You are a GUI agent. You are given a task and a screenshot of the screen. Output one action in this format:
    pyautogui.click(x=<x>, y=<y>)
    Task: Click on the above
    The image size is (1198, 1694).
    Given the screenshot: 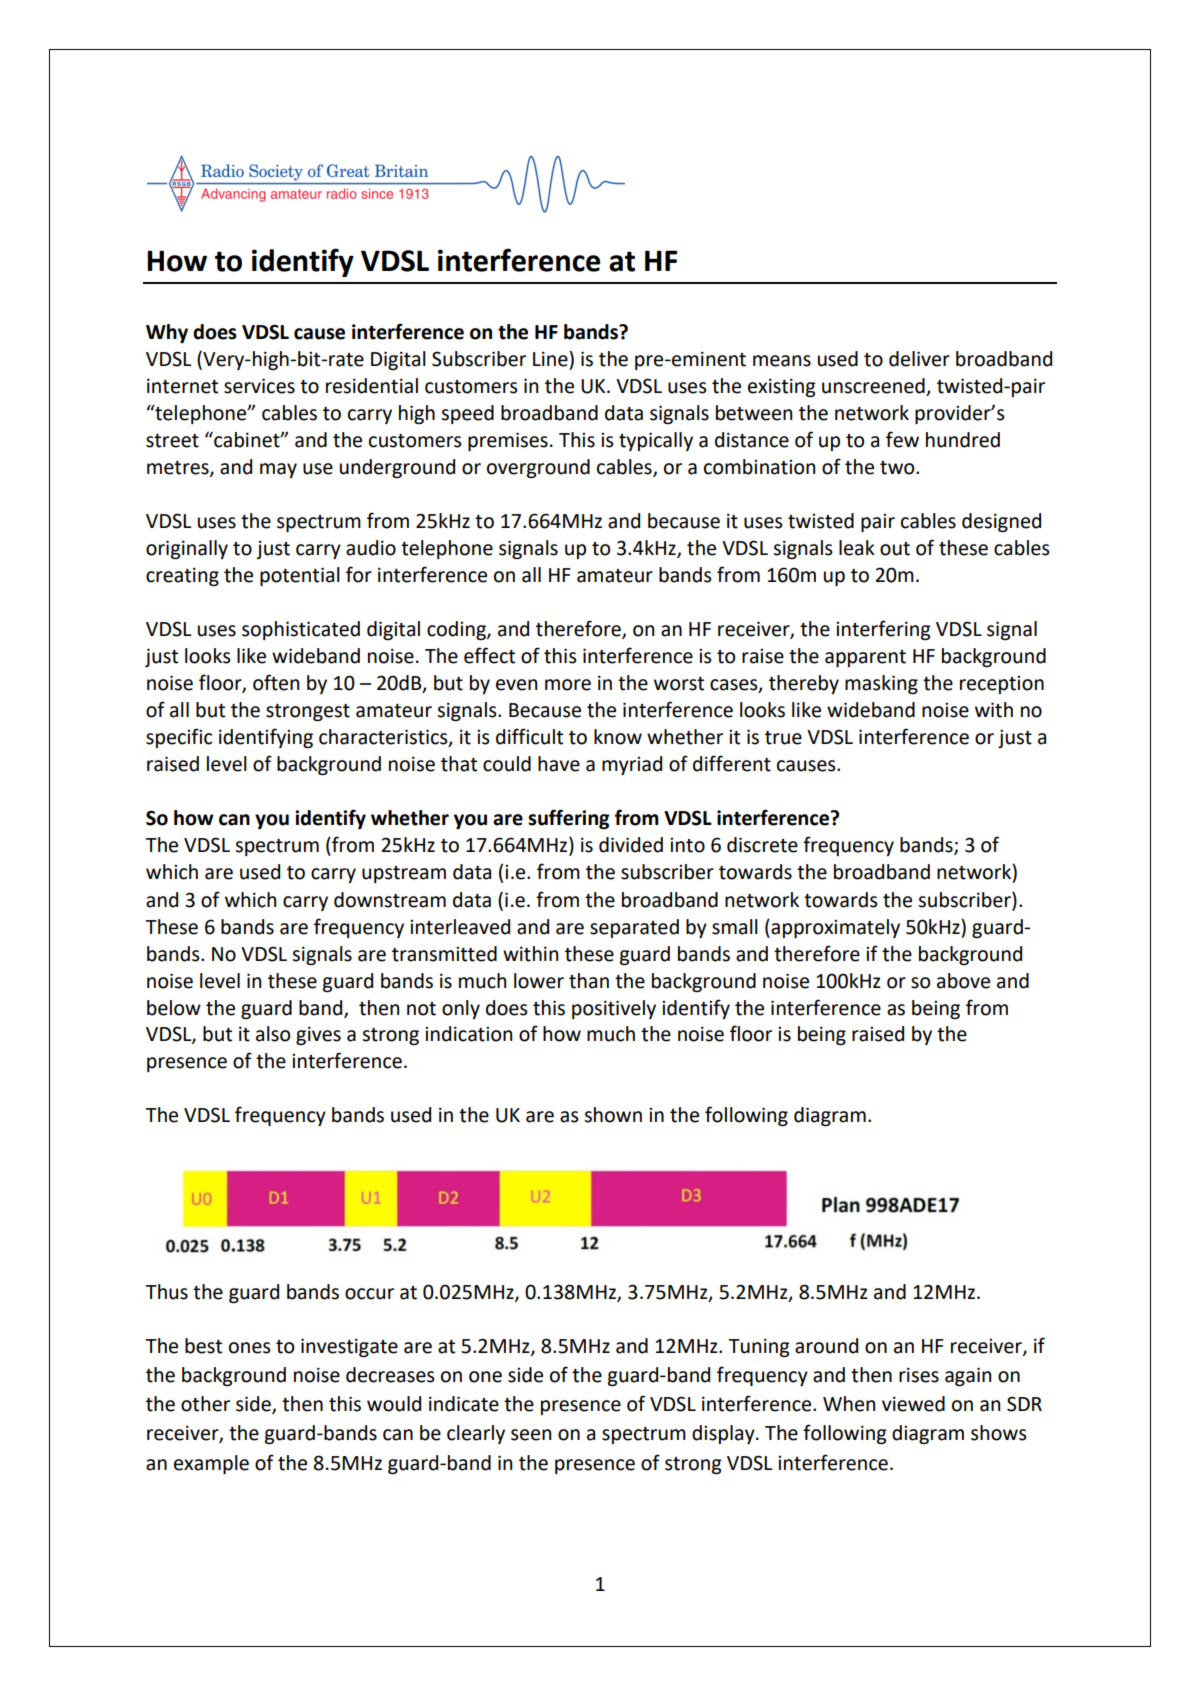 What is the action you would take?
    pyautogui.click(x=963, y=981)
